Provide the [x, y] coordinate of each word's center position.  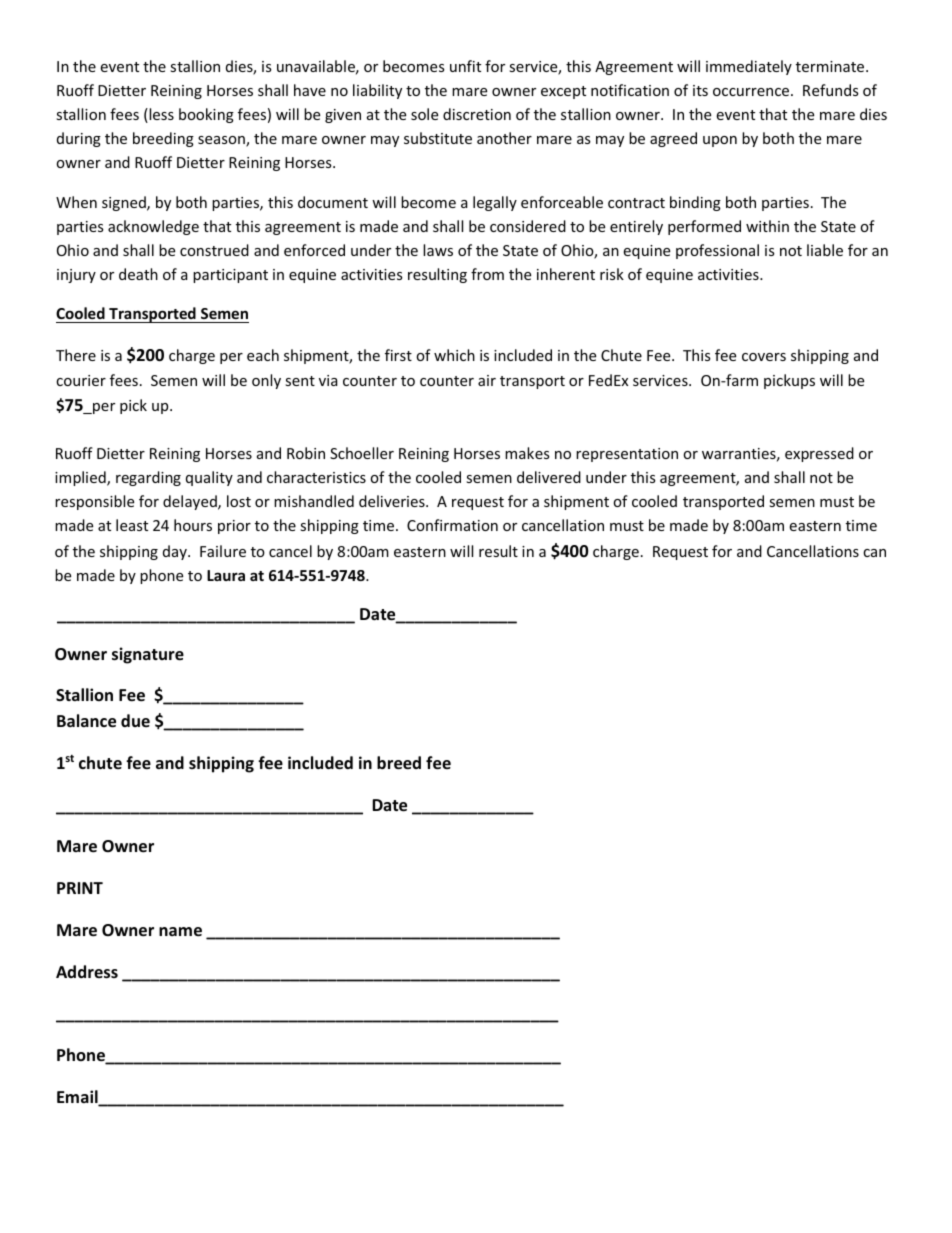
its [700, 90]
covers [764, 357]
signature [148, 655]
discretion [477, 114]
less [160, 115]
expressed [819, 454]
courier [81, 380]
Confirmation [452, 525]
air [487, 380]
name [180, 932]
